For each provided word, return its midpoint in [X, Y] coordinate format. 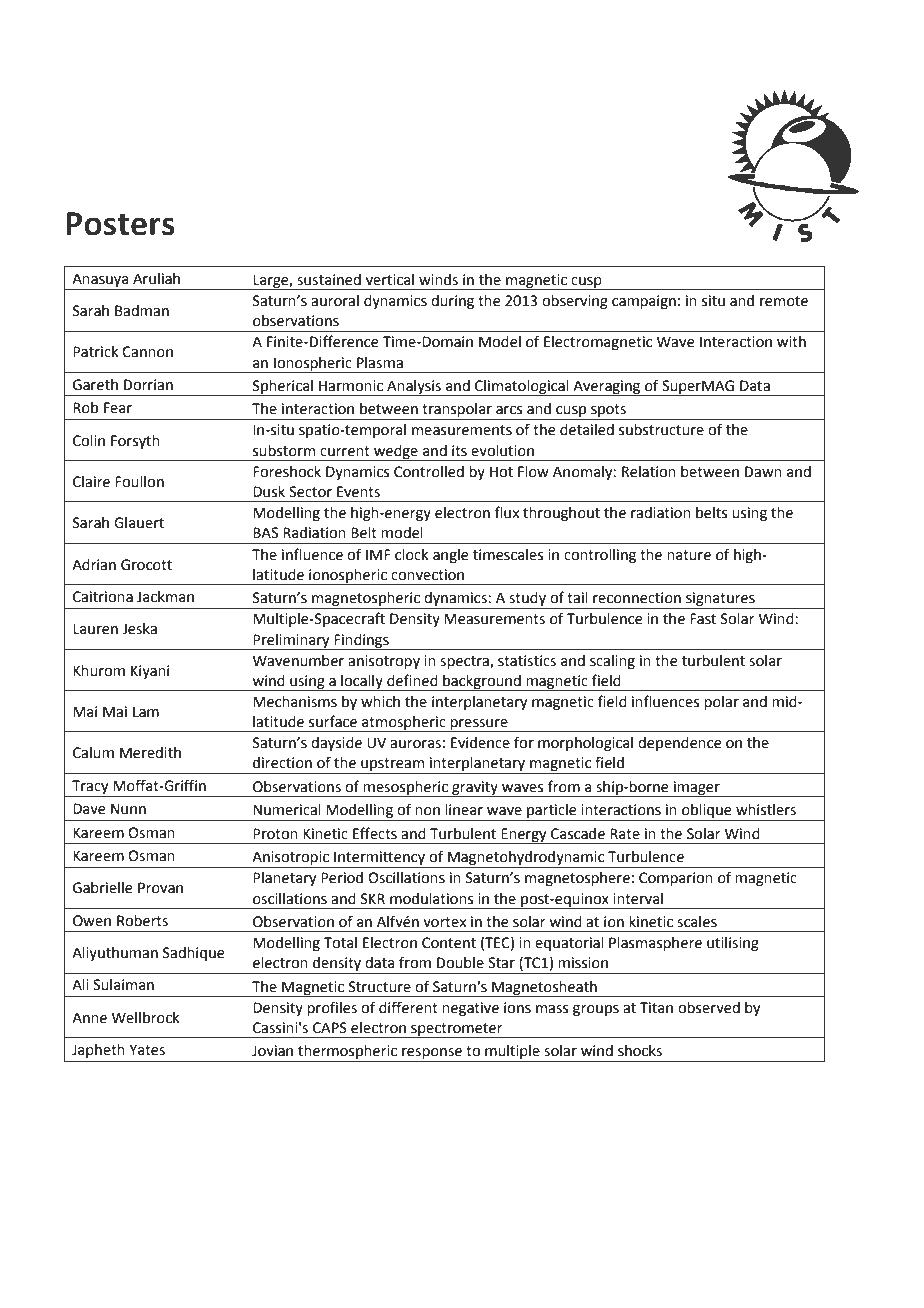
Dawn [763, 472]
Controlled [429, 472]
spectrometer [457, 1030]
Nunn [128, 809]
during [452, 302]
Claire [91, 482]
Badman [142, 311]
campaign [644, 302]
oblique [707, 812]
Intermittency [380, 859]
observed [709, 1008]
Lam [146, 712]
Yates [147, 1050]
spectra [465, 662]
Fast [703, 619]
